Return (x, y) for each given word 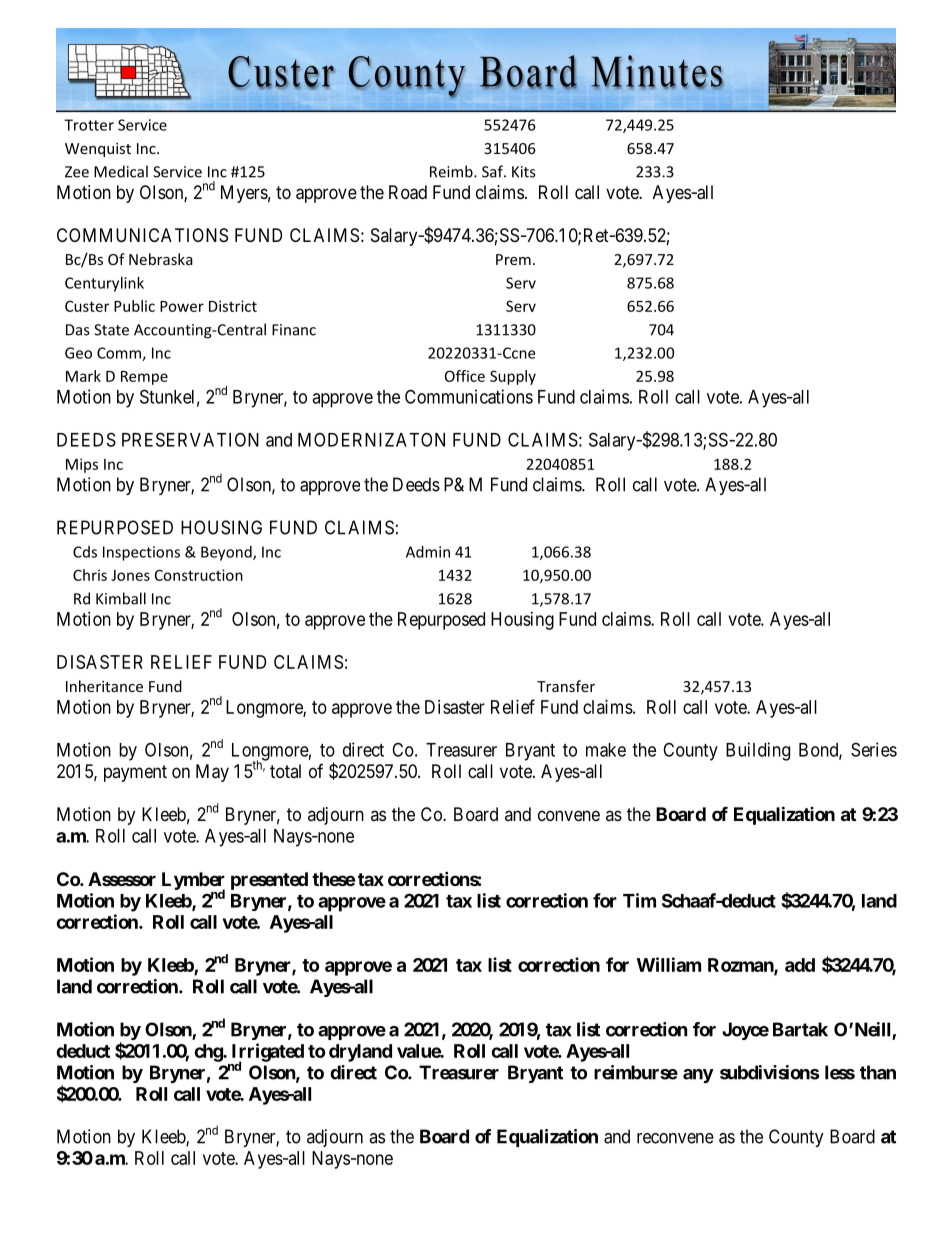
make (606, 750)
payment (135, 773)
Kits (523, 172)
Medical (121, 171)
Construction (199, 575)
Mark (83, 376)
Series (874, 749)
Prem (513, 259)
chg (209, 1053)
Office (465, 376)
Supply (513, 377)
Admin (428, 552)
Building (758, 751)
